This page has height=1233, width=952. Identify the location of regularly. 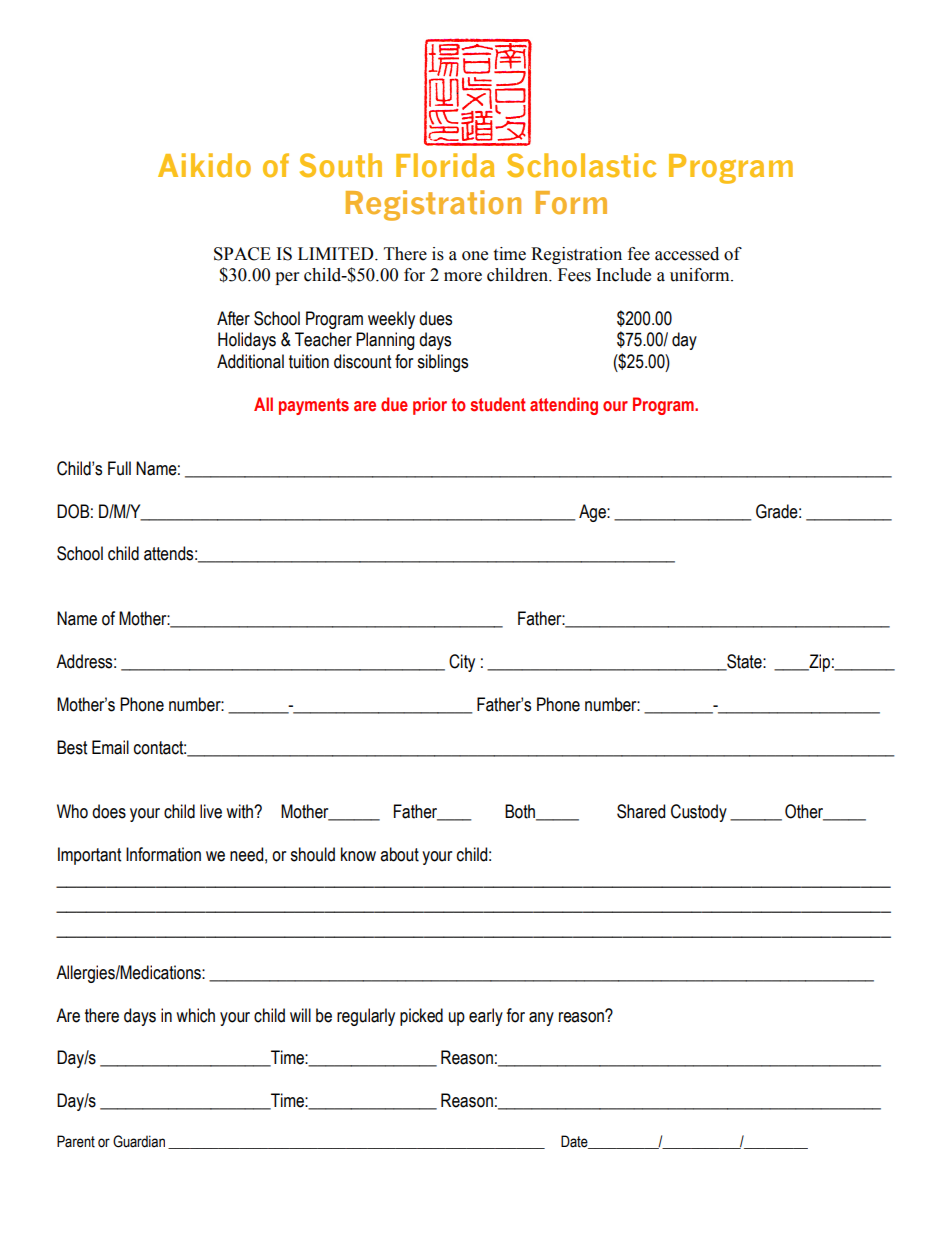
(366, 1017).
